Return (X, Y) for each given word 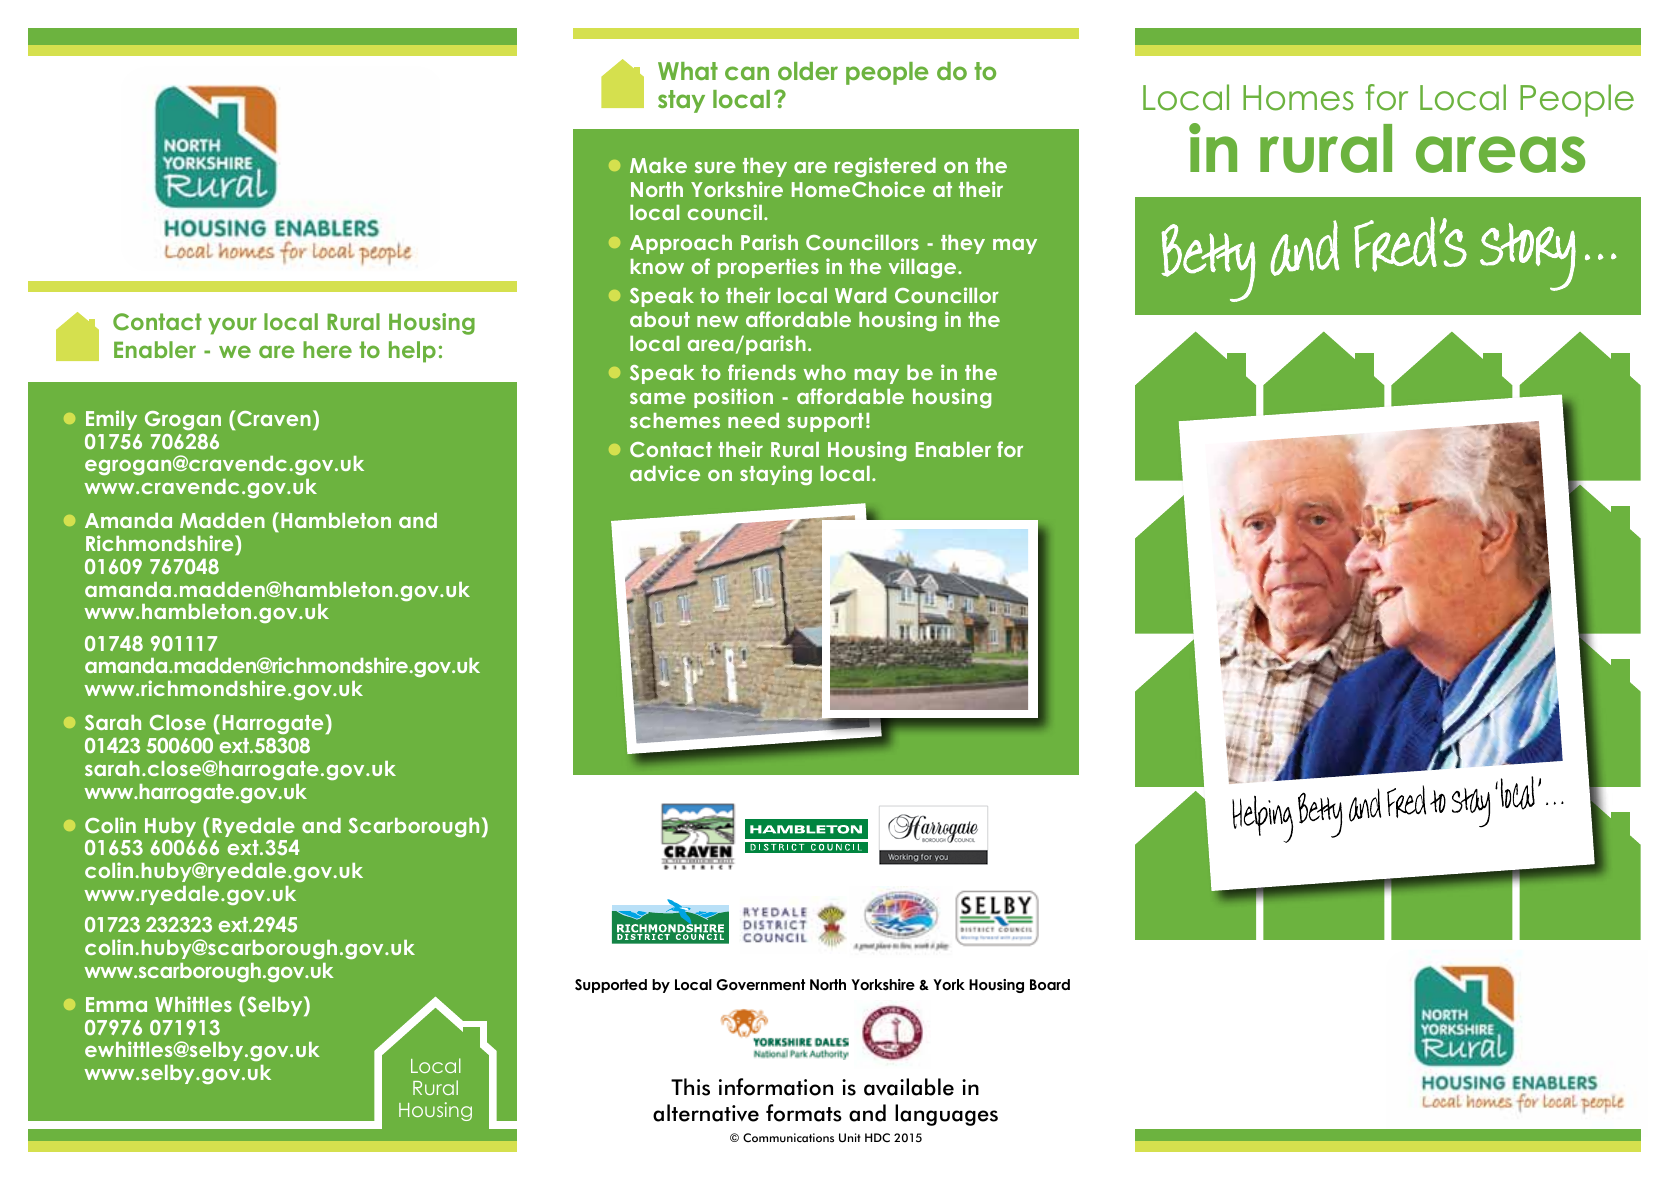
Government (760, 985)
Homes (1298, 98)
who (824, 372)
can (747, 73)
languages (946, 1115)
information (776, 1087)
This (690, 1087)
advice (665, 473)
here (327, 349)
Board (1050, 984)
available (909, 1087)
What (688, 71)
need (753, 420)
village (924, 268)
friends (762, 372)
